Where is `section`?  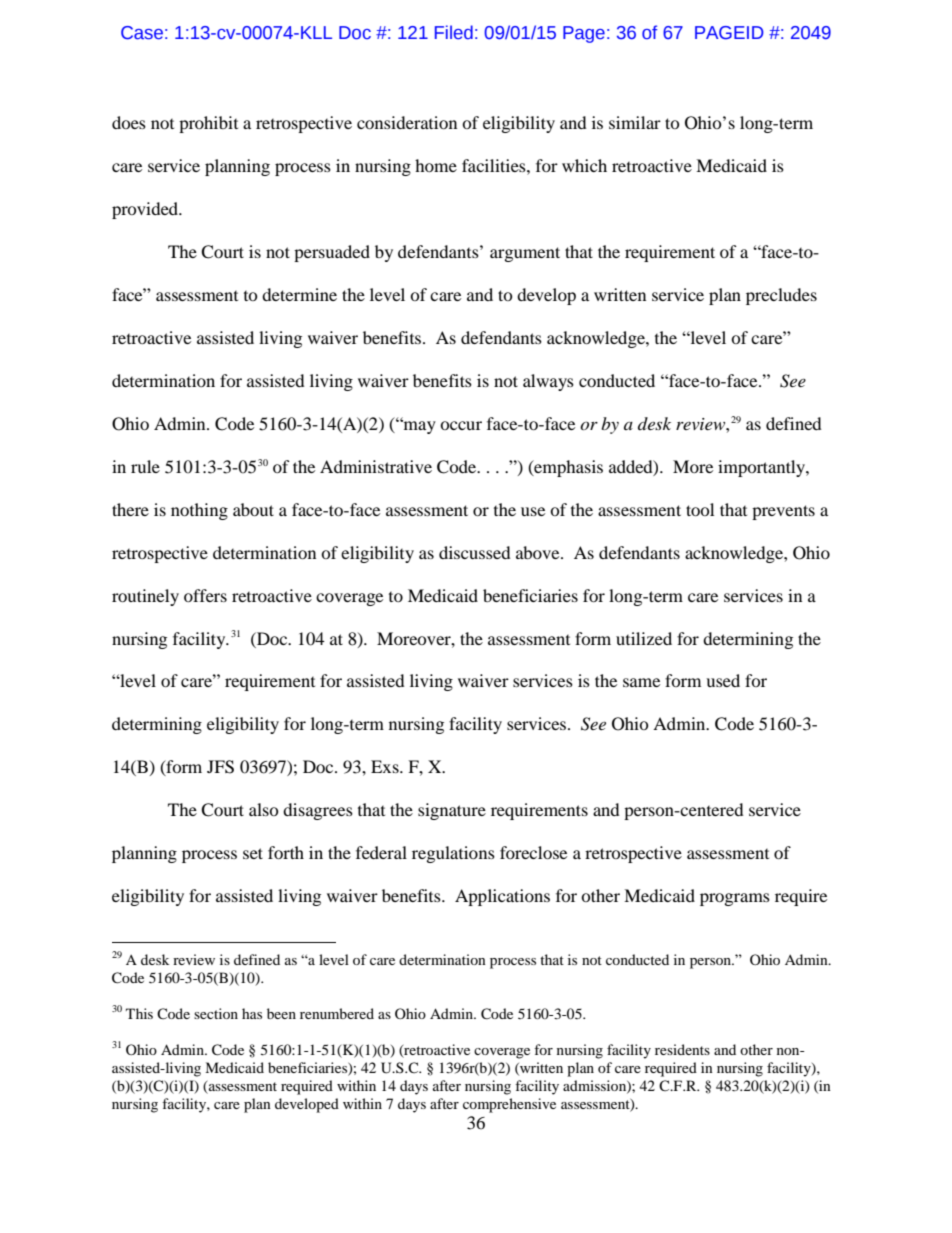 section is located at coordinates (216, 1013).
